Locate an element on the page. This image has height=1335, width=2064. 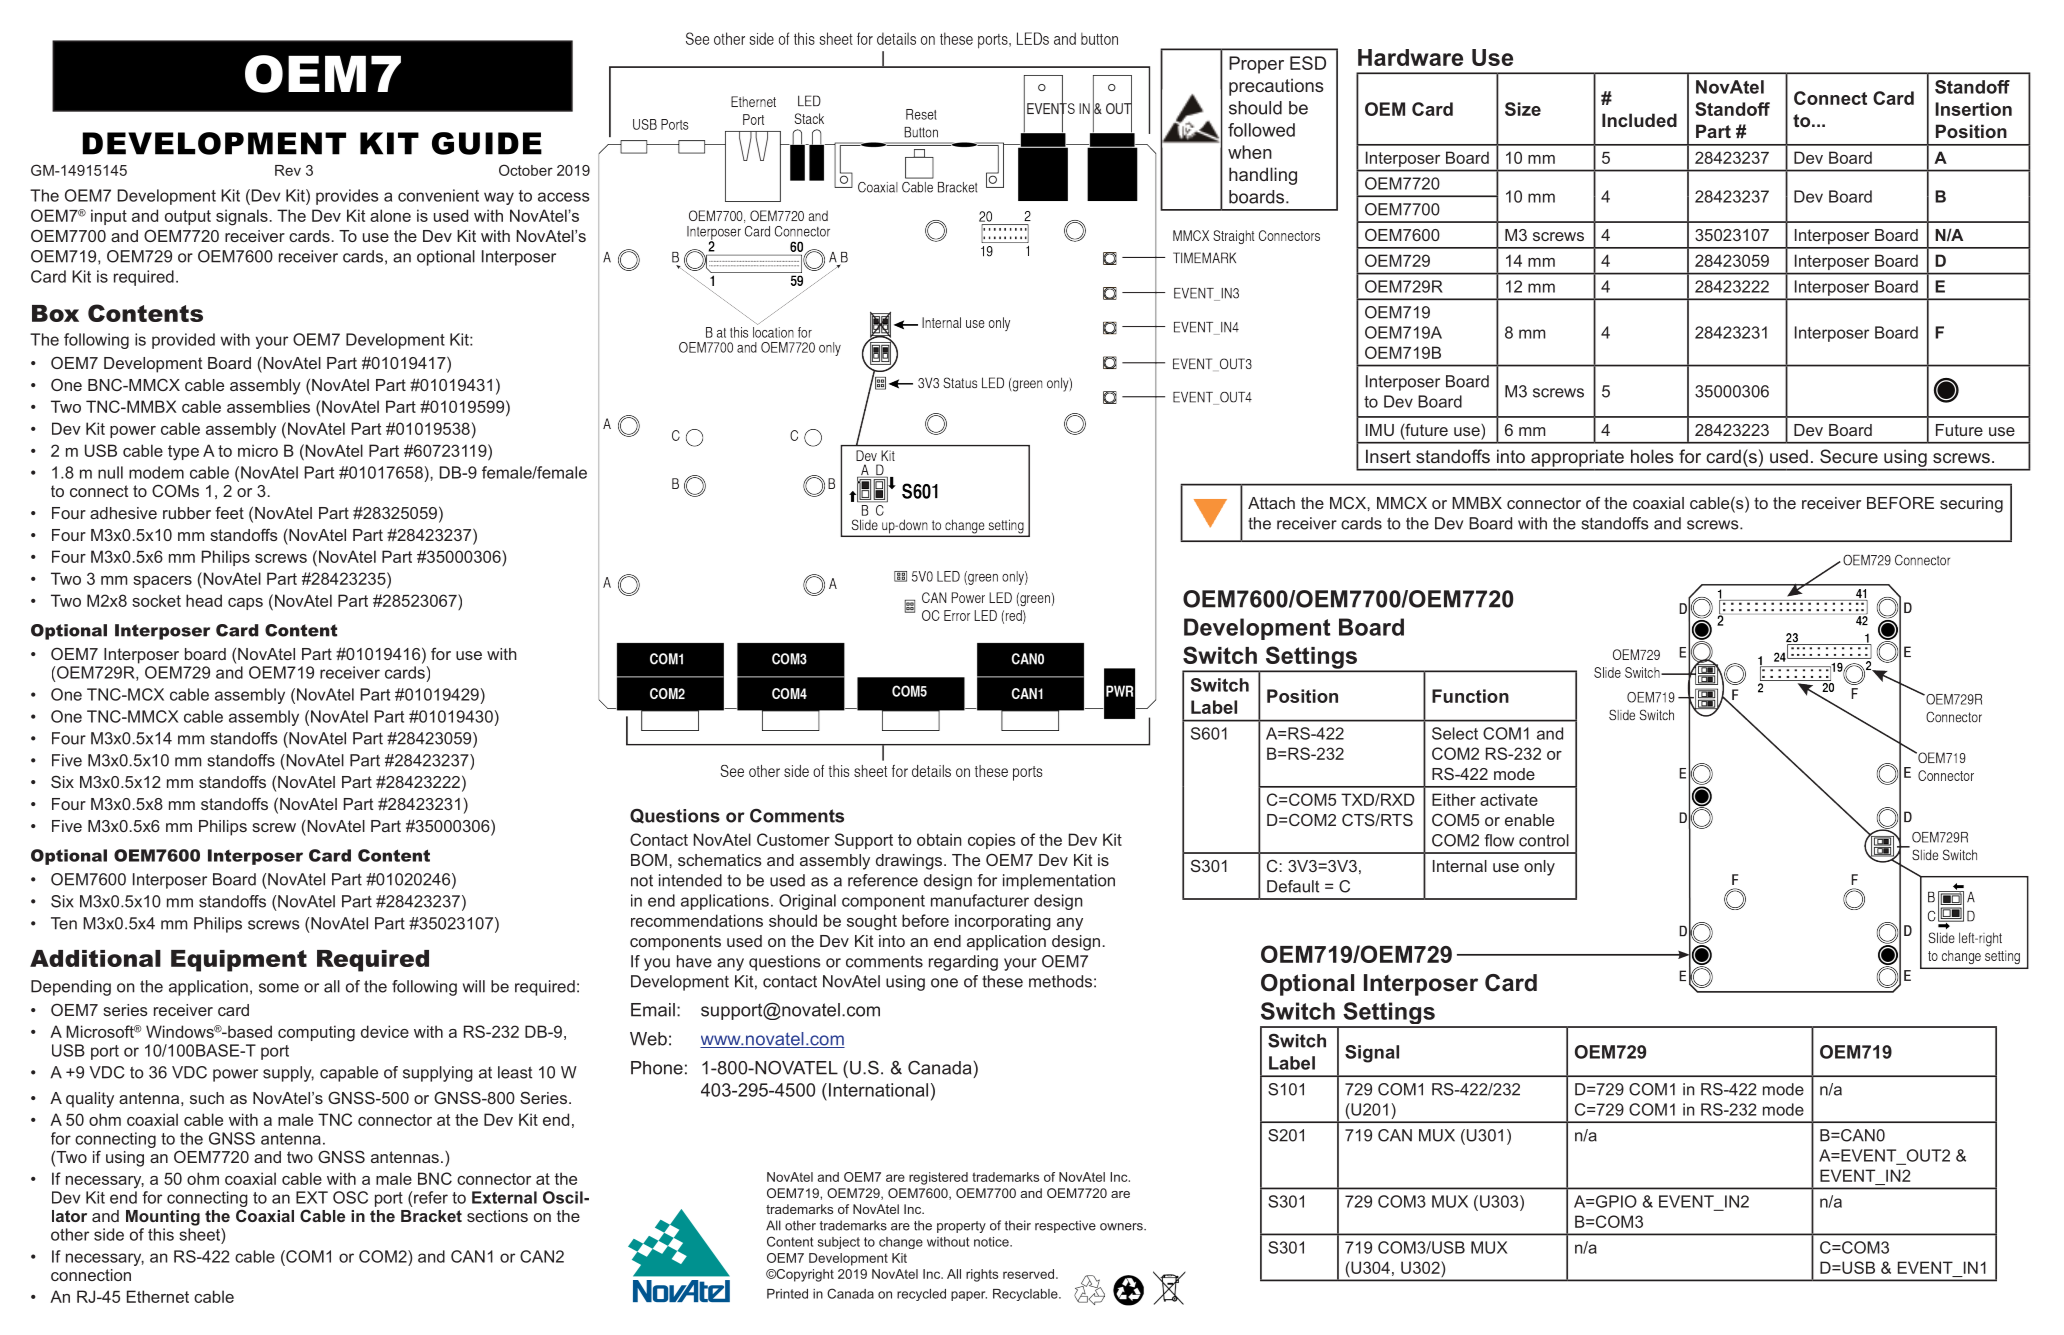
this is located at coordinates (161, 1234).
